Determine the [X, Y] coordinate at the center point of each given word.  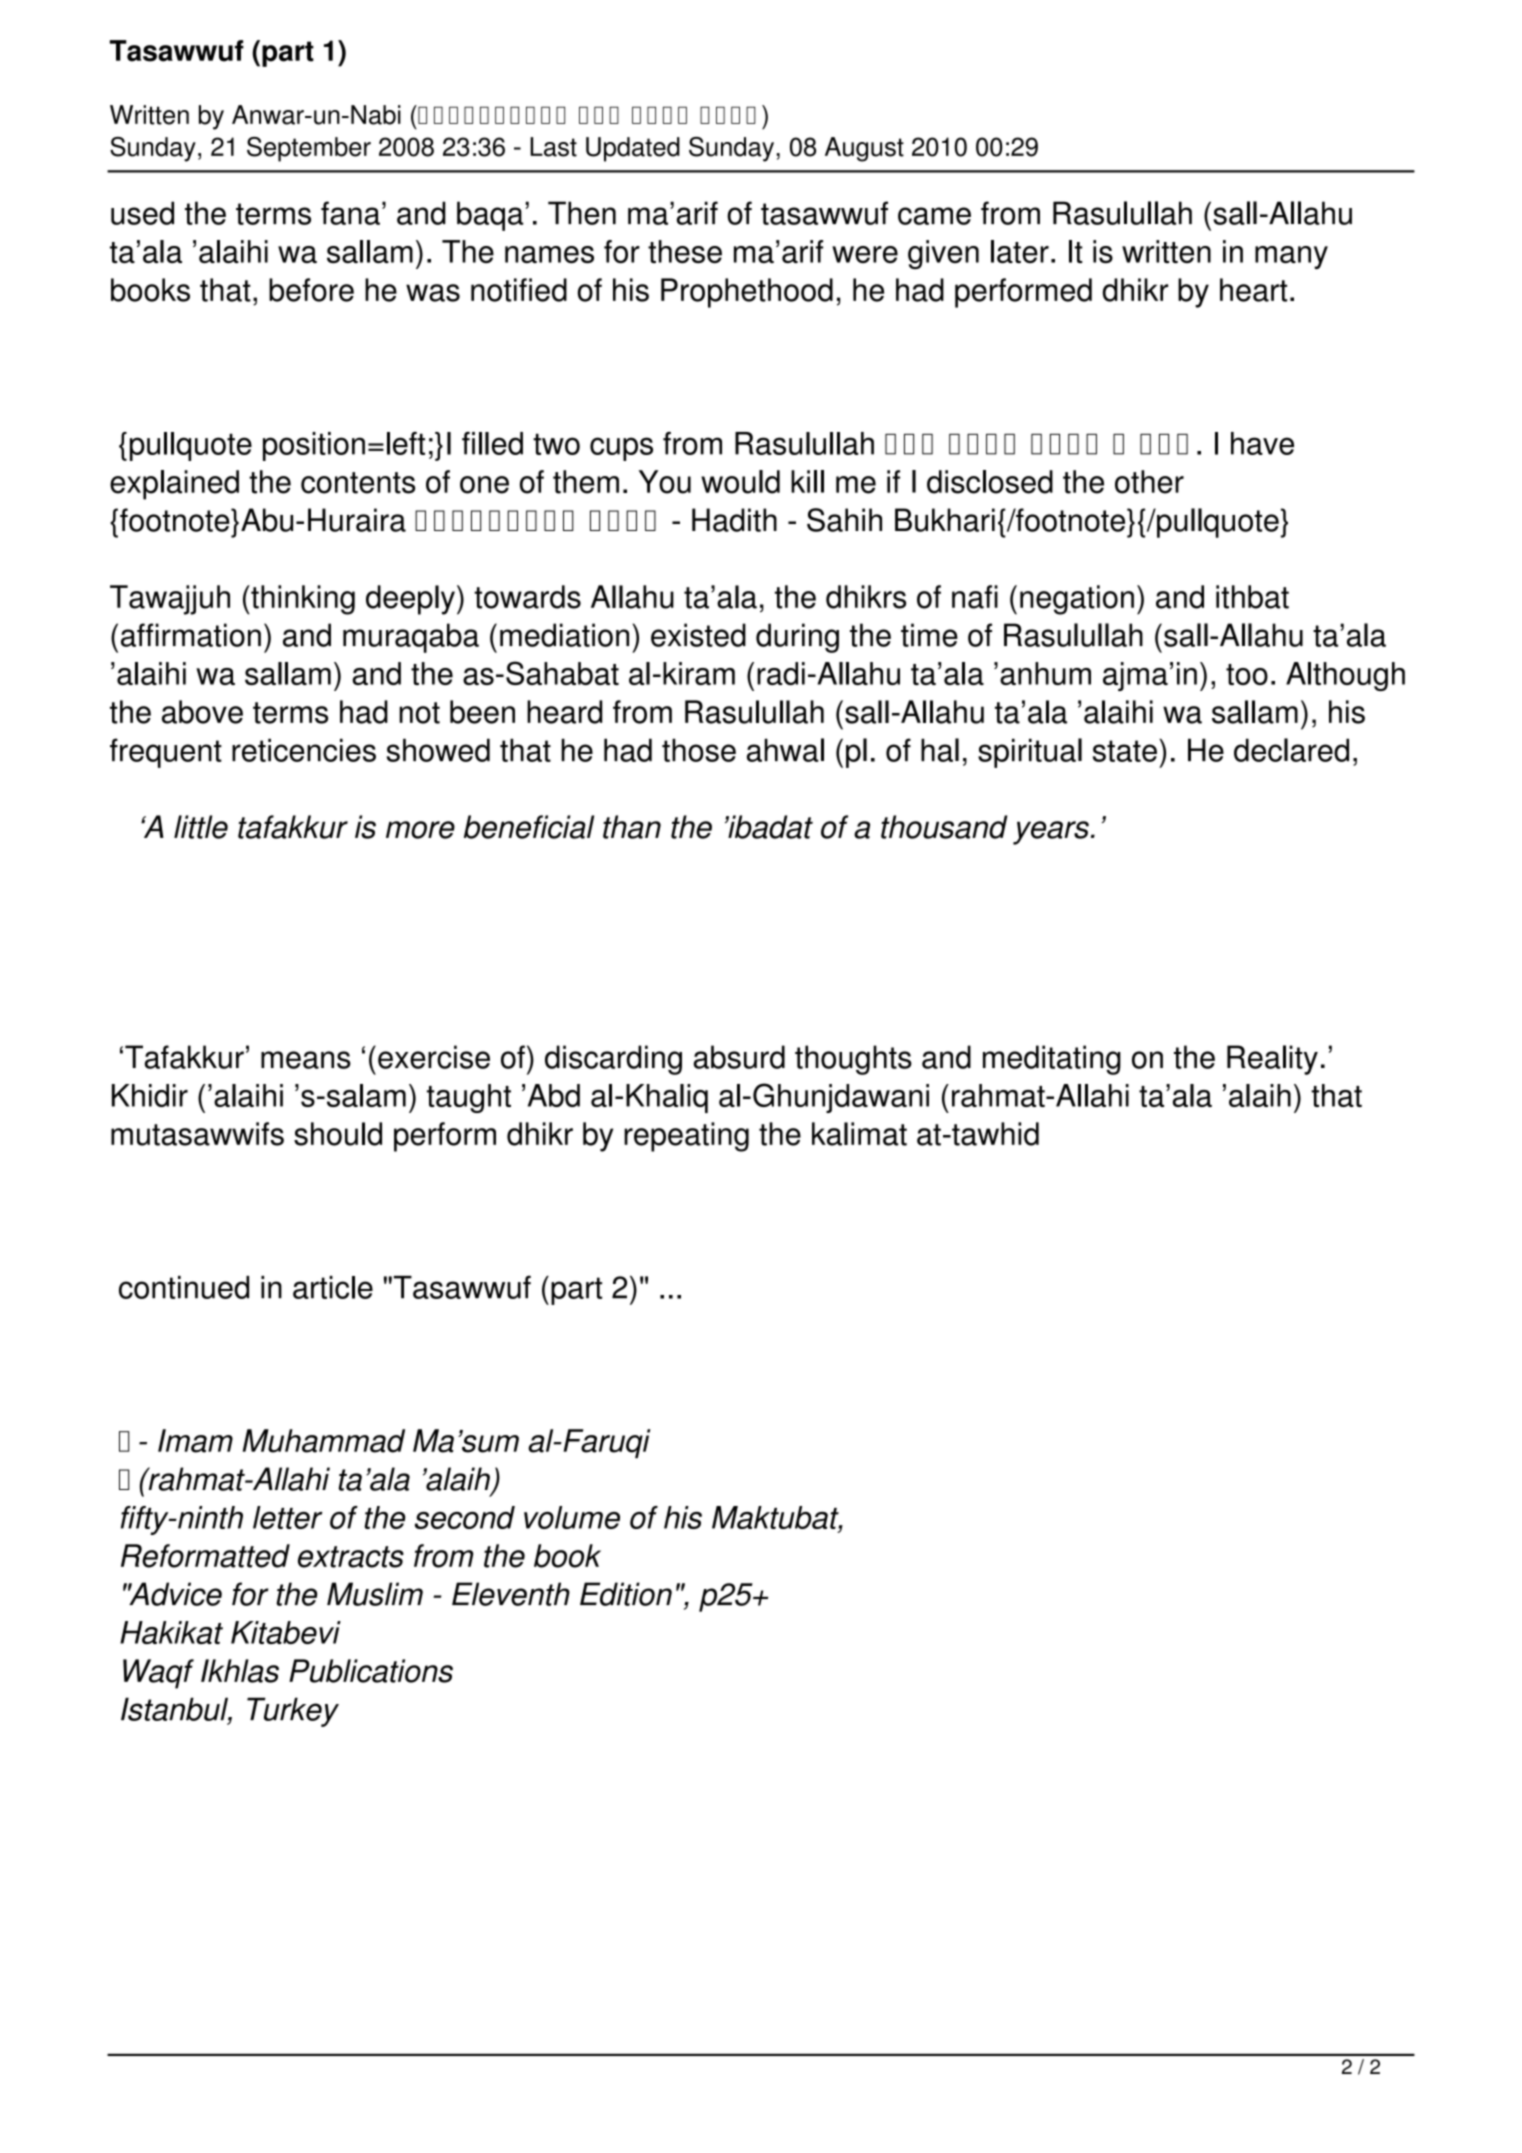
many [1291, 257]
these [685, 251]
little [201, 827]
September [309, 149]
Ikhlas [240, 1671]
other [1149, 482]
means [306, 1060]
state [1125, 751]
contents [358, 483]
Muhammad [324, 1441]
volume [572, 1517]
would [740, 482]
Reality [1272, 1060]
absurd [739, 1057]
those [699, 750]
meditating [1052, 1060]
